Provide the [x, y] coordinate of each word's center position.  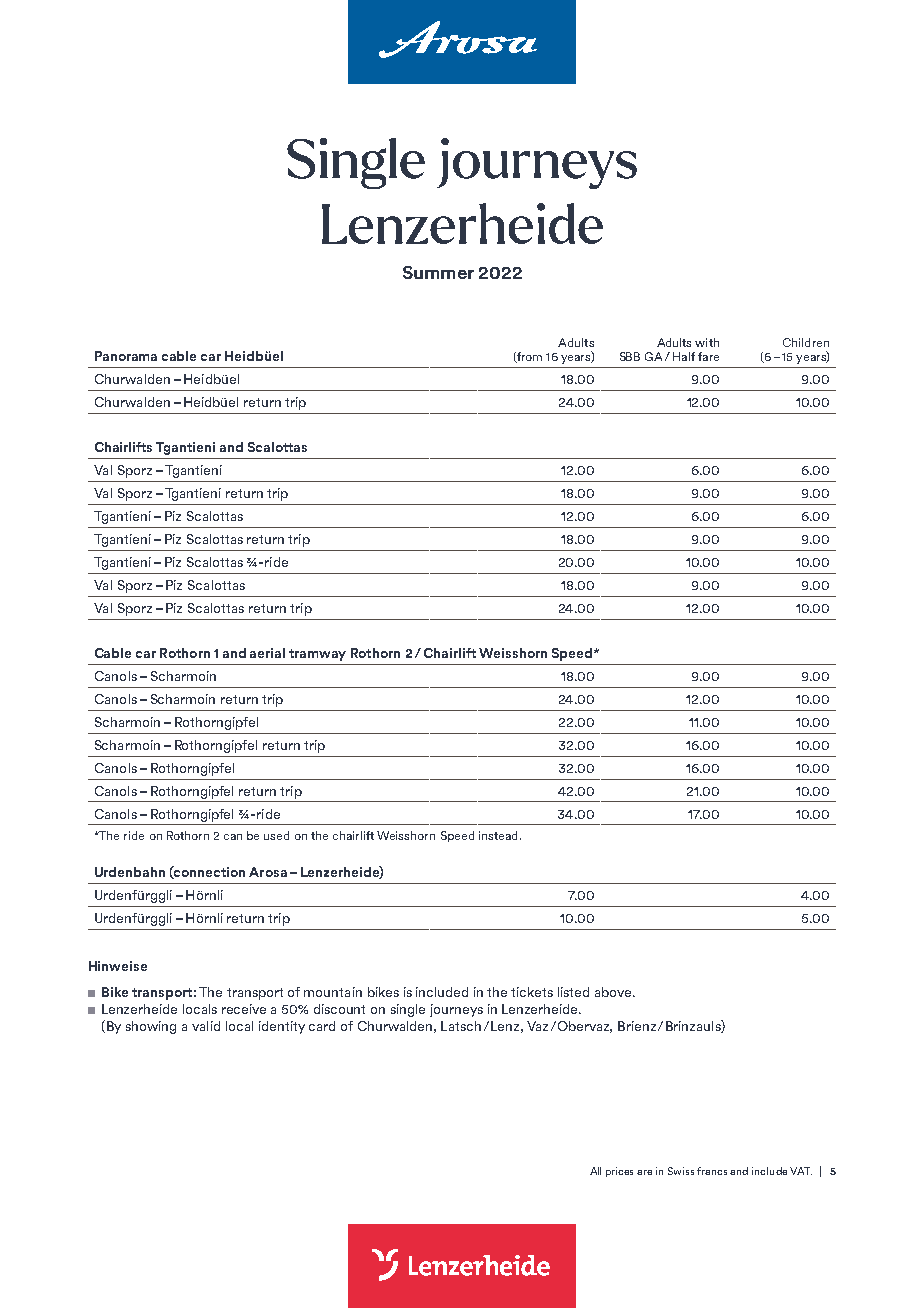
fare [708, 356]
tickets [532, 992]
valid [206, 1026]
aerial [267, 653]
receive [244, 1009]
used [276, 835]
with [707, 342]
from [528, 357]
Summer [438, 272]
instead [498, 835]
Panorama [126, 356]
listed [573, 992]
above [614, 992]
